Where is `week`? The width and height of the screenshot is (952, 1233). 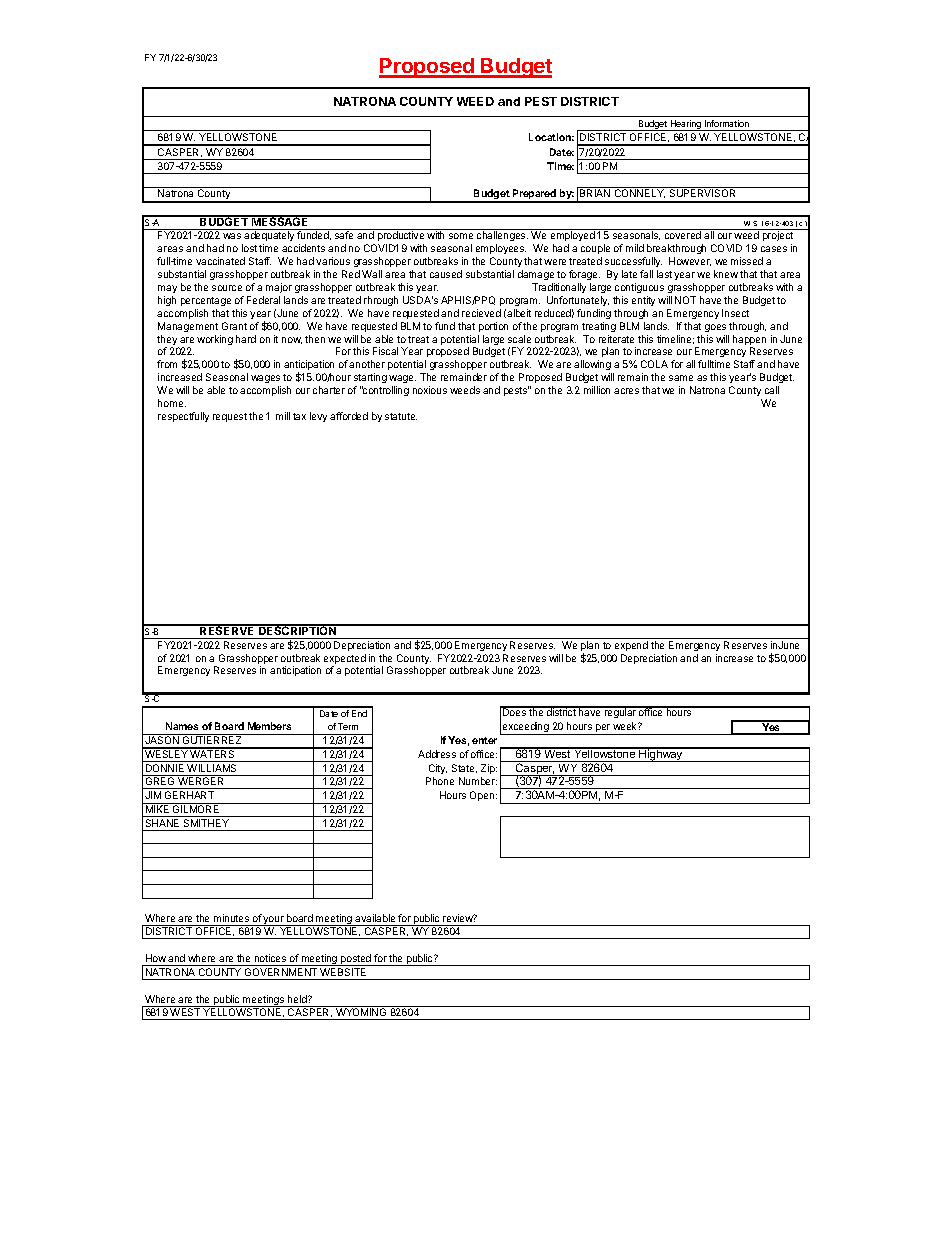
week is located at coordinates (626, 726).
